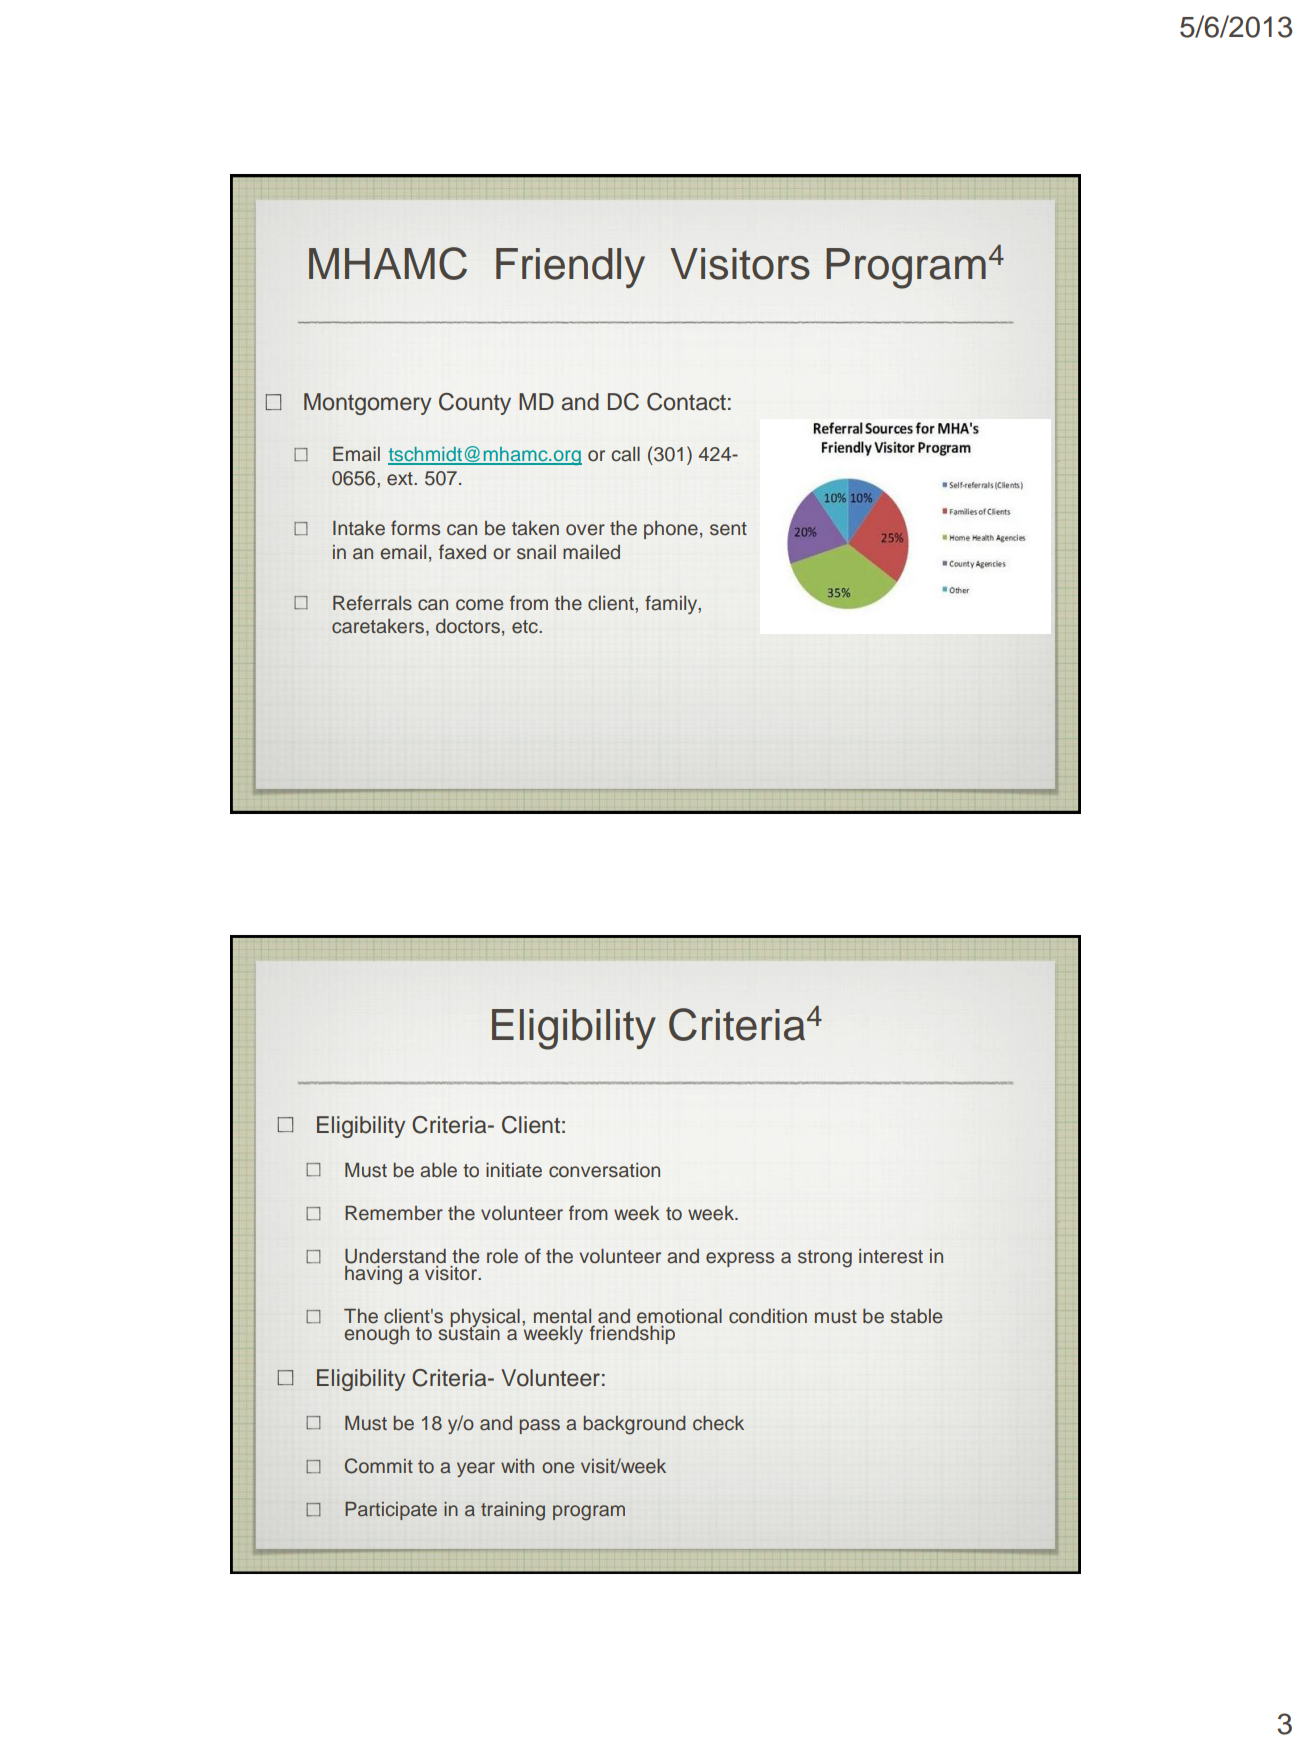  I want to click on County, so click(475, 404).
